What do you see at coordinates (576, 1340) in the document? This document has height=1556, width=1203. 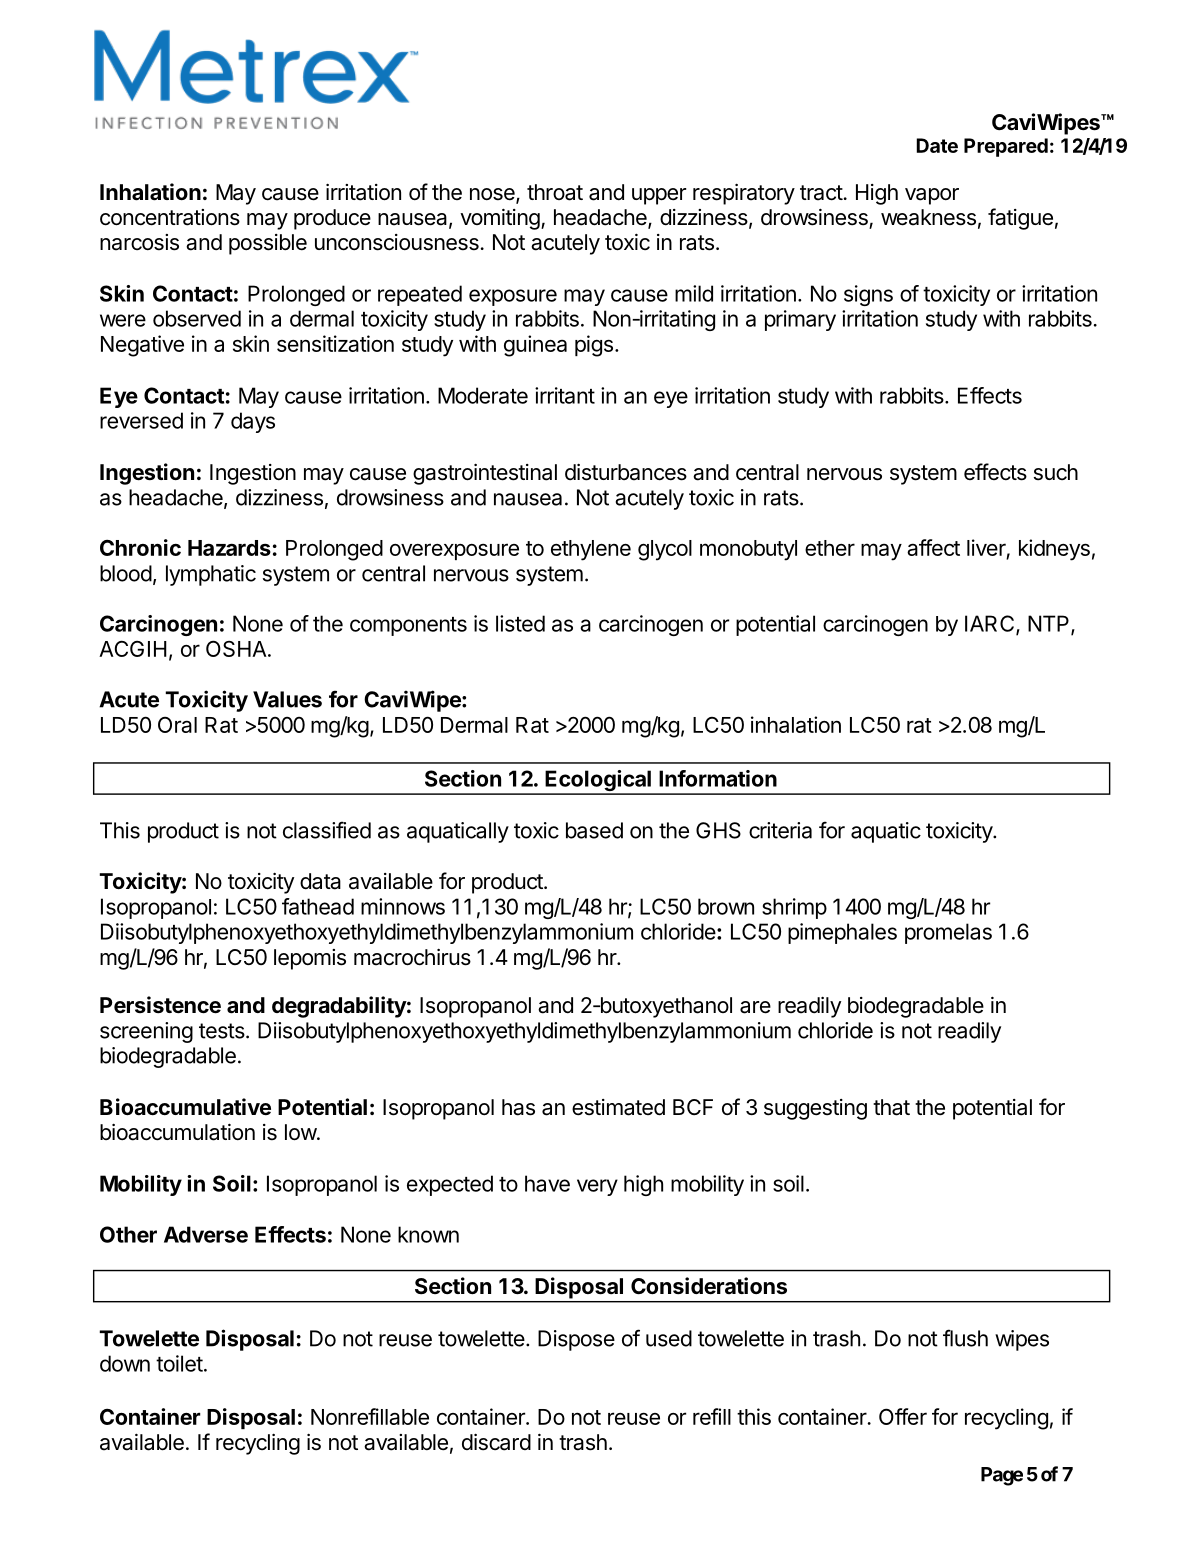 I see `Dispose` at bounding box center [576, 1340].
